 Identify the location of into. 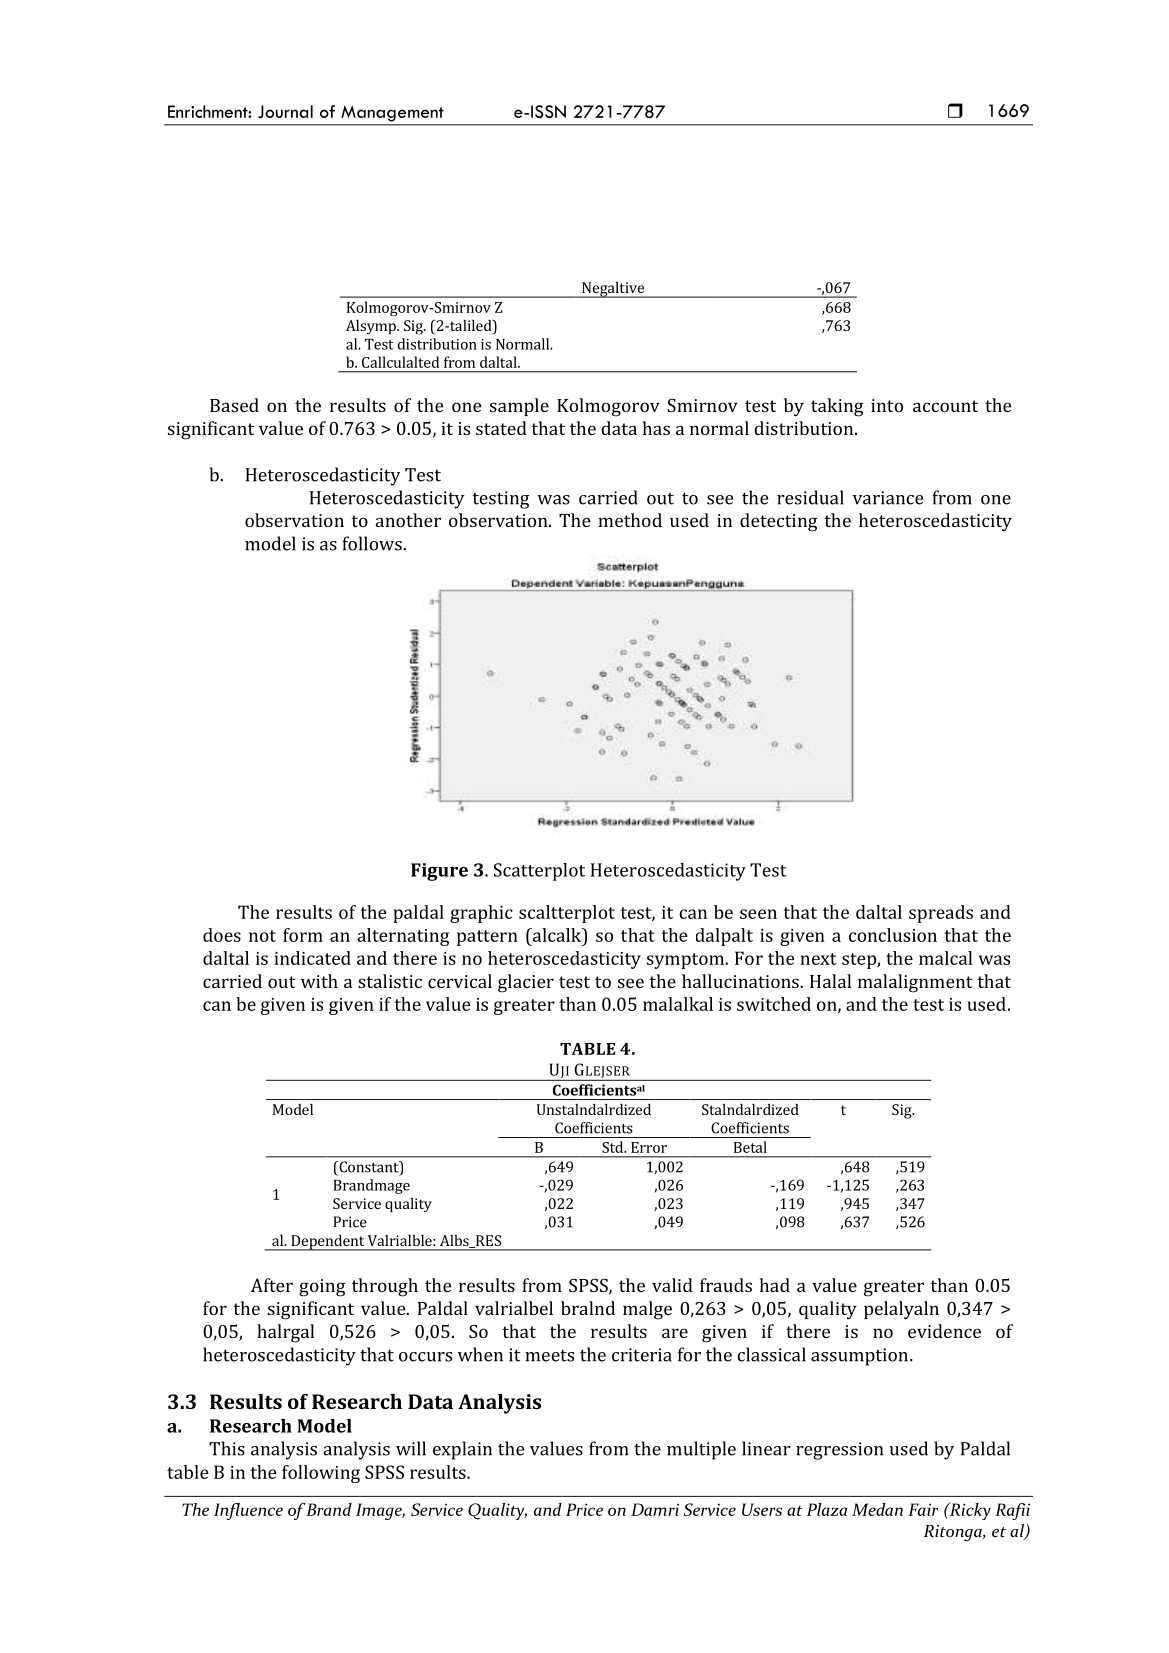
(887, 405).
